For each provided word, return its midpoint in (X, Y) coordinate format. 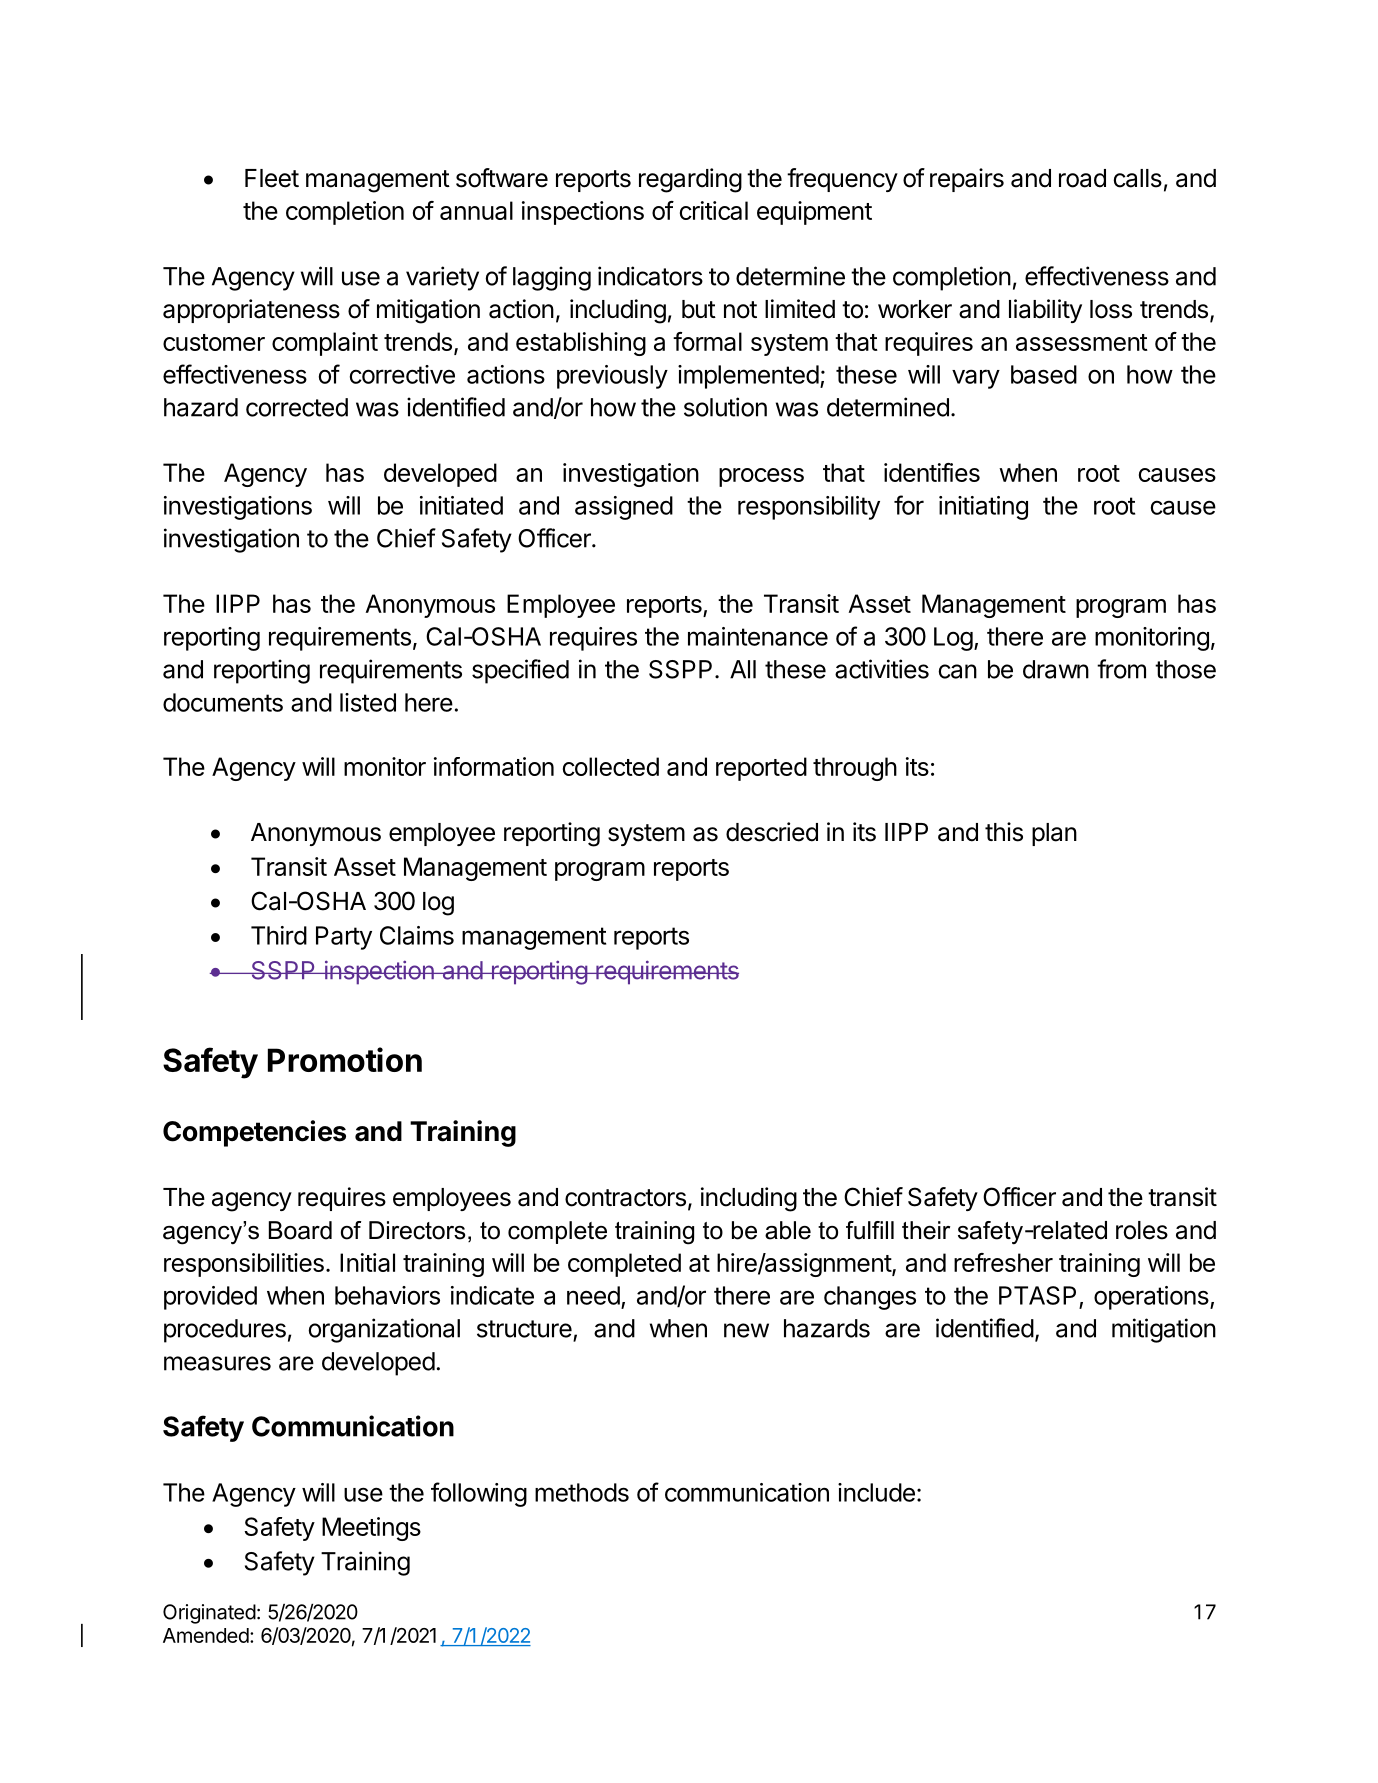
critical (714, 210)
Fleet (272, 178)
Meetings (371, 1529)
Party (344, 938)
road (1082, 178)
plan (1054, 834)
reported (761, 769)
